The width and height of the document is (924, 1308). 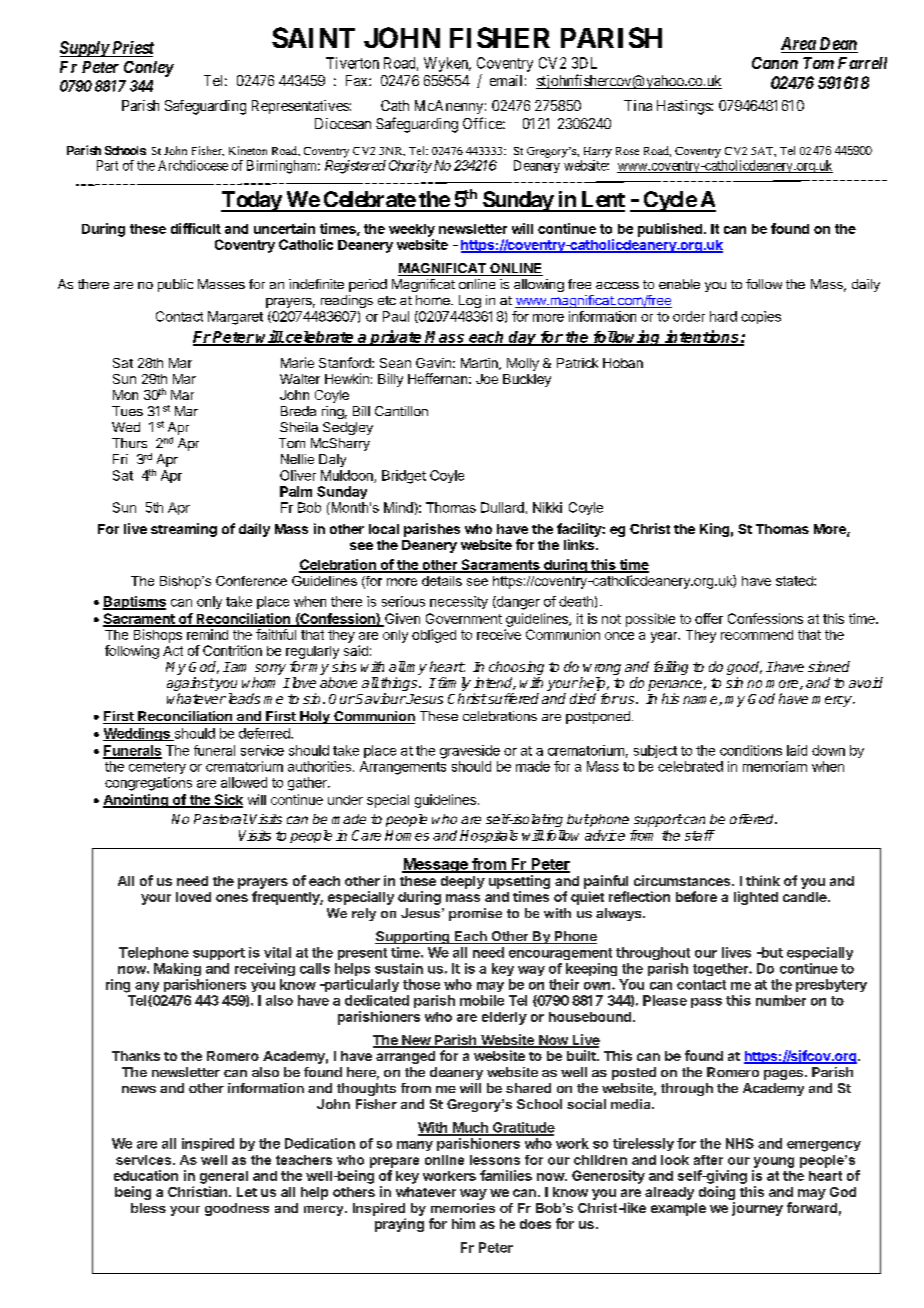 I want to click on journey, so click(x=757, y=1209).
